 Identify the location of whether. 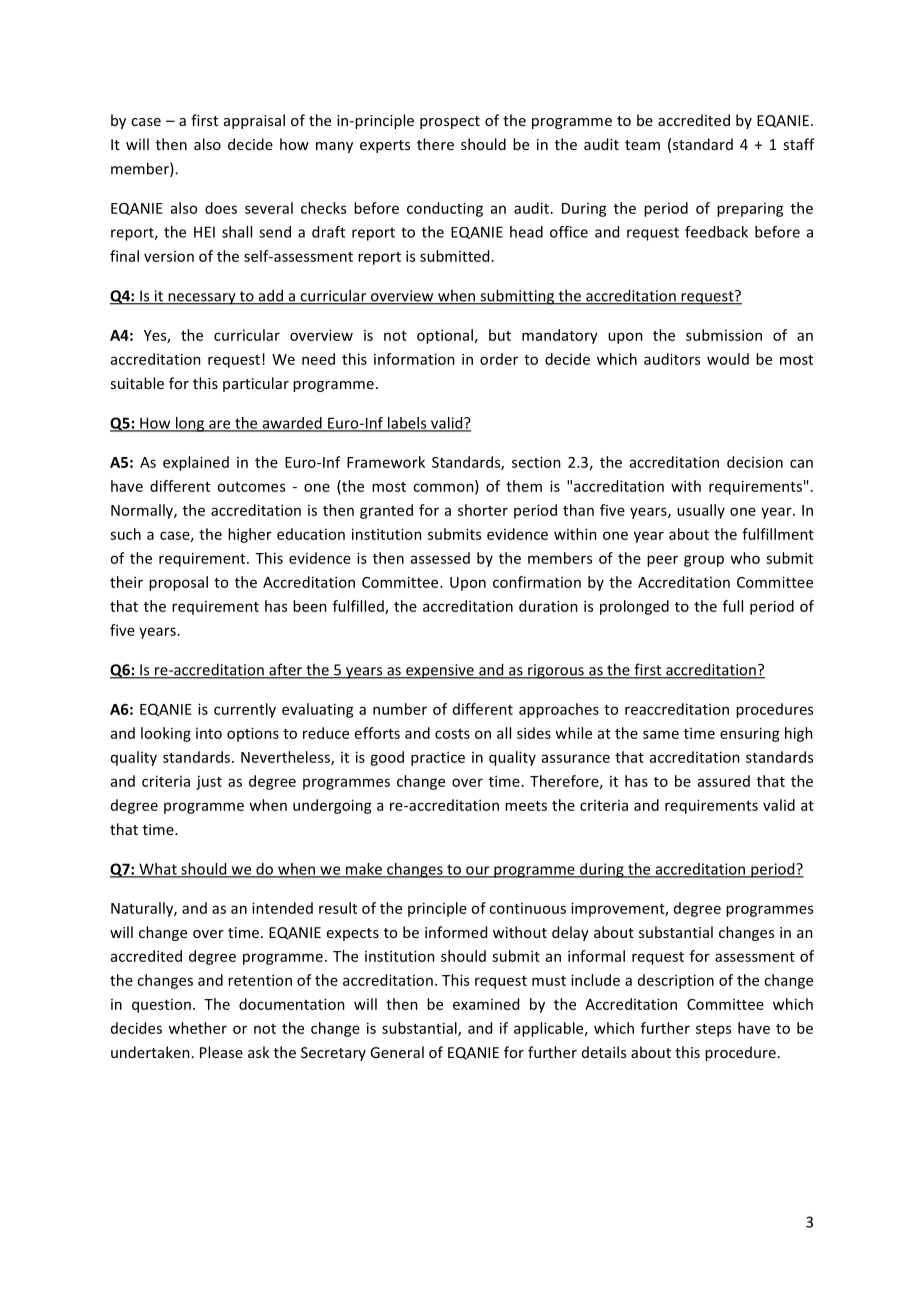
(197, 1028).
